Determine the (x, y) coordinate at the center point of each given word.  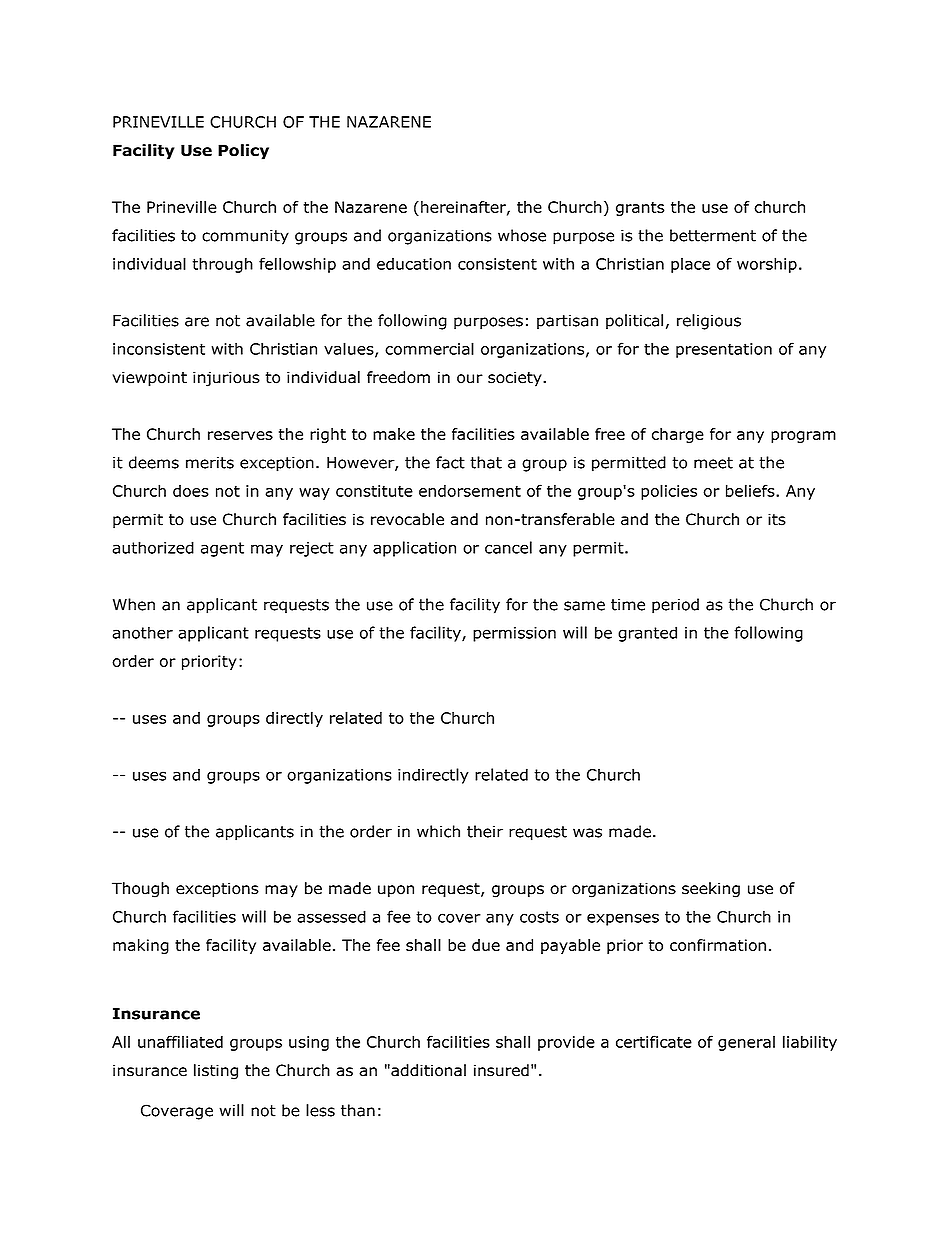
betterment (713, 235)
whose (522, 235)
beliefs (751, 490)
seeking (711, 890)
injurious (226, 379)
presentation (724, 350)
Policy (243, 152)
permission (514, 634)
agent (222, 549)
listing (216, 1072)
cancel (508, 547)
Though (140, 890)
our (470, 379)
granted (647, 634)
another (143, 632)
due (486, 945)
